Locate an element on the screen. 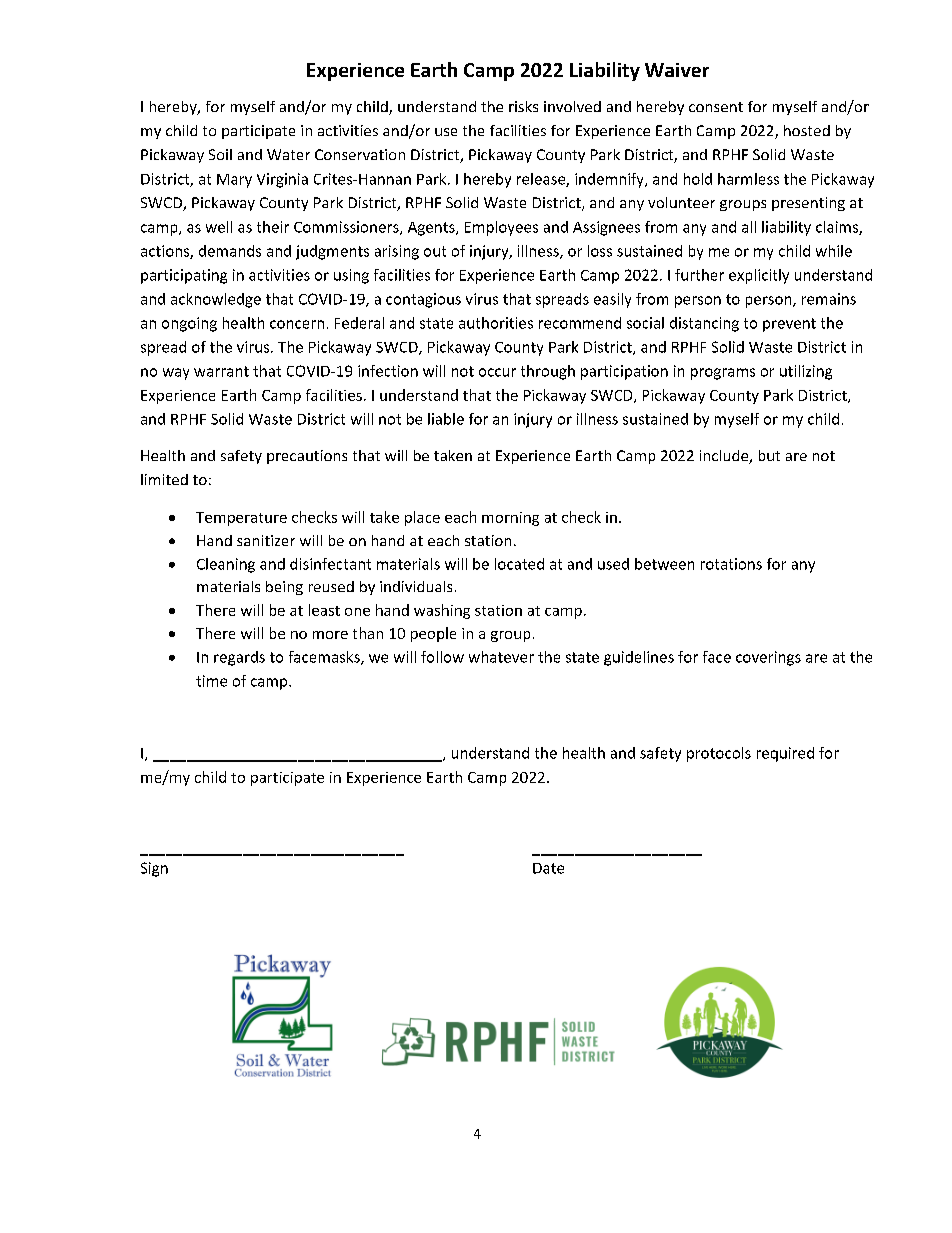 This screenshot has width=952, height=1233. precautions is located at coordinates (307, 457).
